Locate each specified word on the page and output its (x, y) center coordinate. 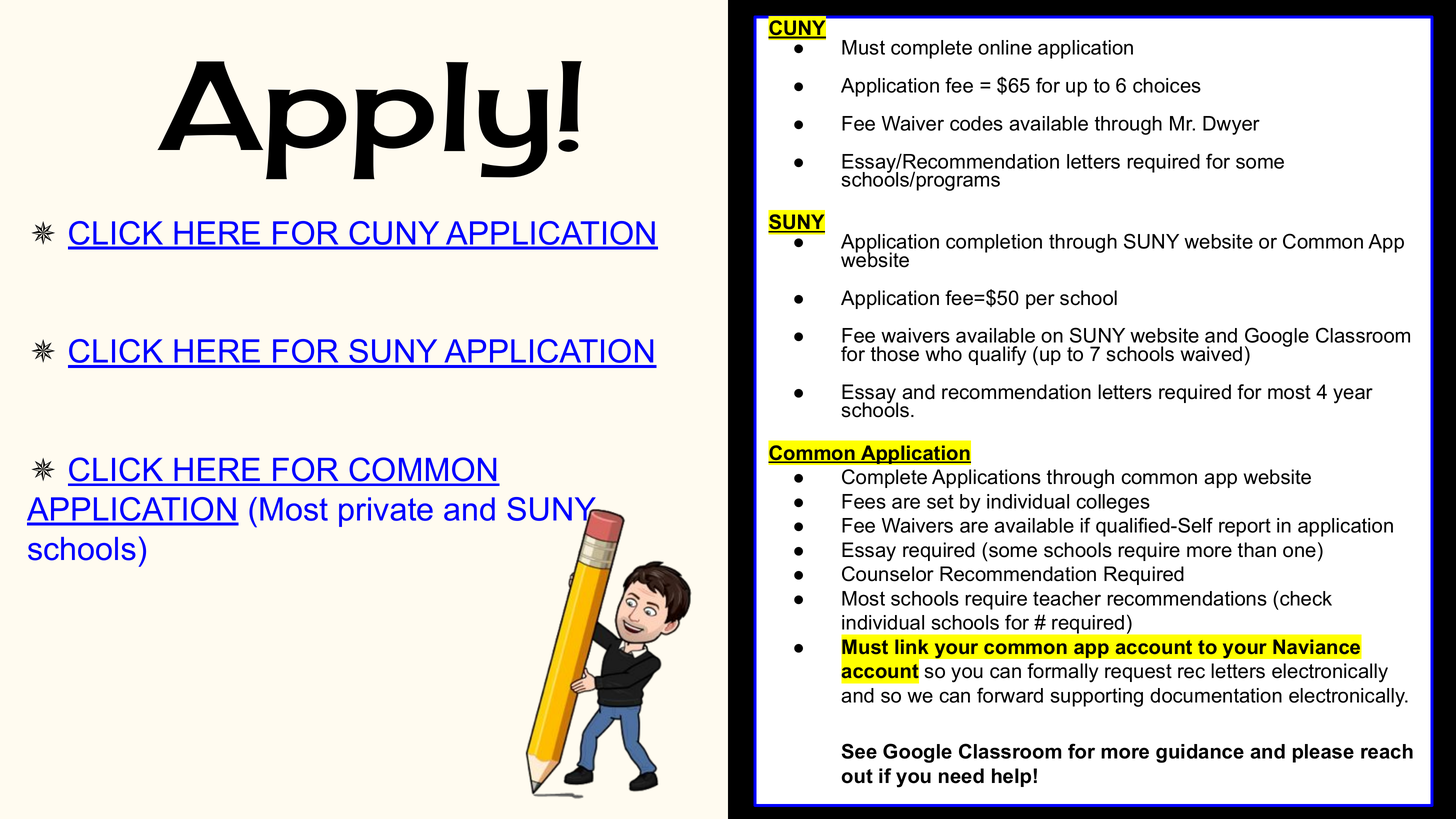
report (1245, 527)
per (1040, 301)
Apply (352, 120)
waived (1211, 354)
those (895, 354)
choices (1167, 85)
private (386, 512)
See (859, 751)
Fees (864, 501)
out (857, 776)
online (1005, 47)
